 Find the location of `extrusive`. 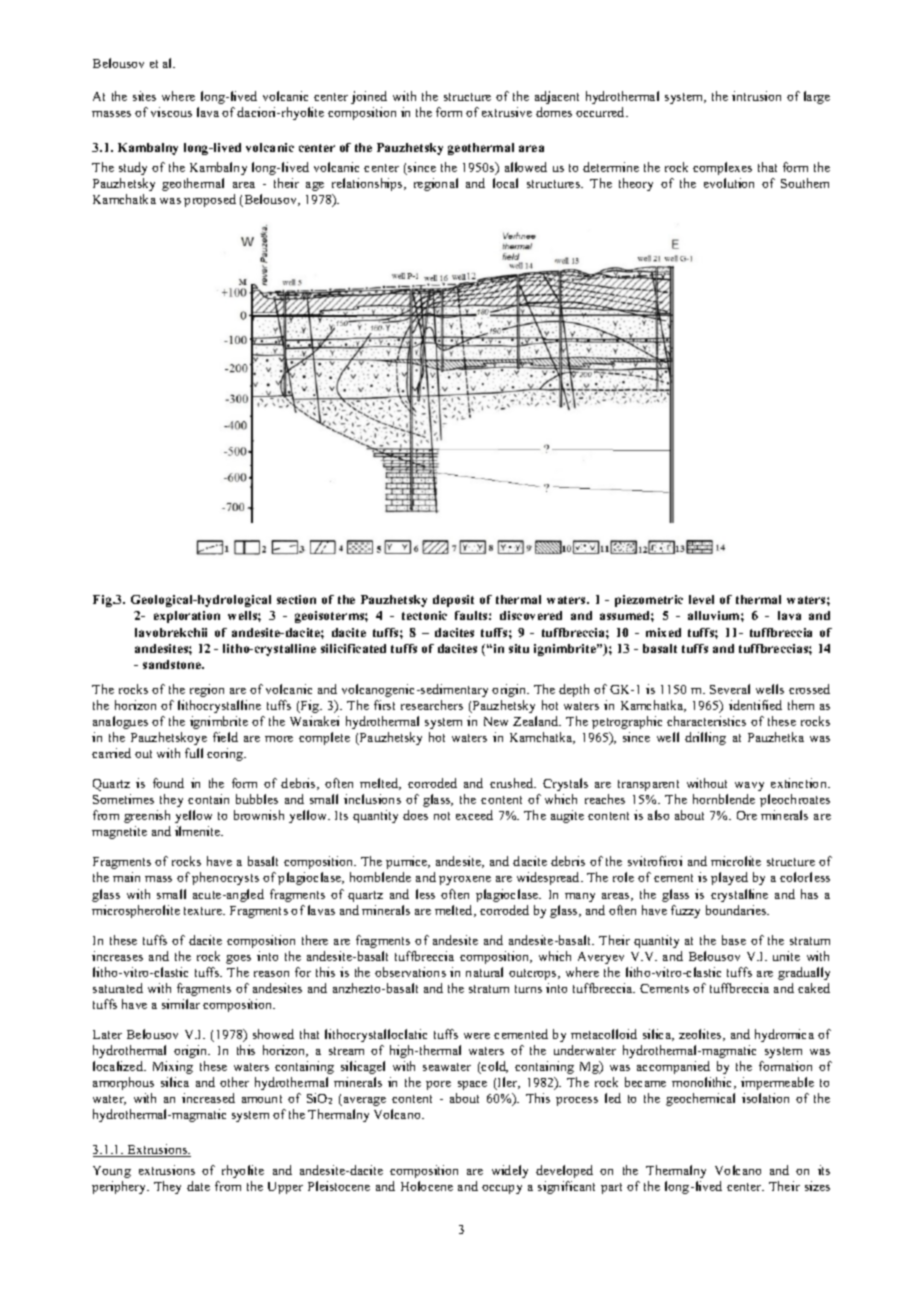

extrusive is located at coordinates (507, 112).
